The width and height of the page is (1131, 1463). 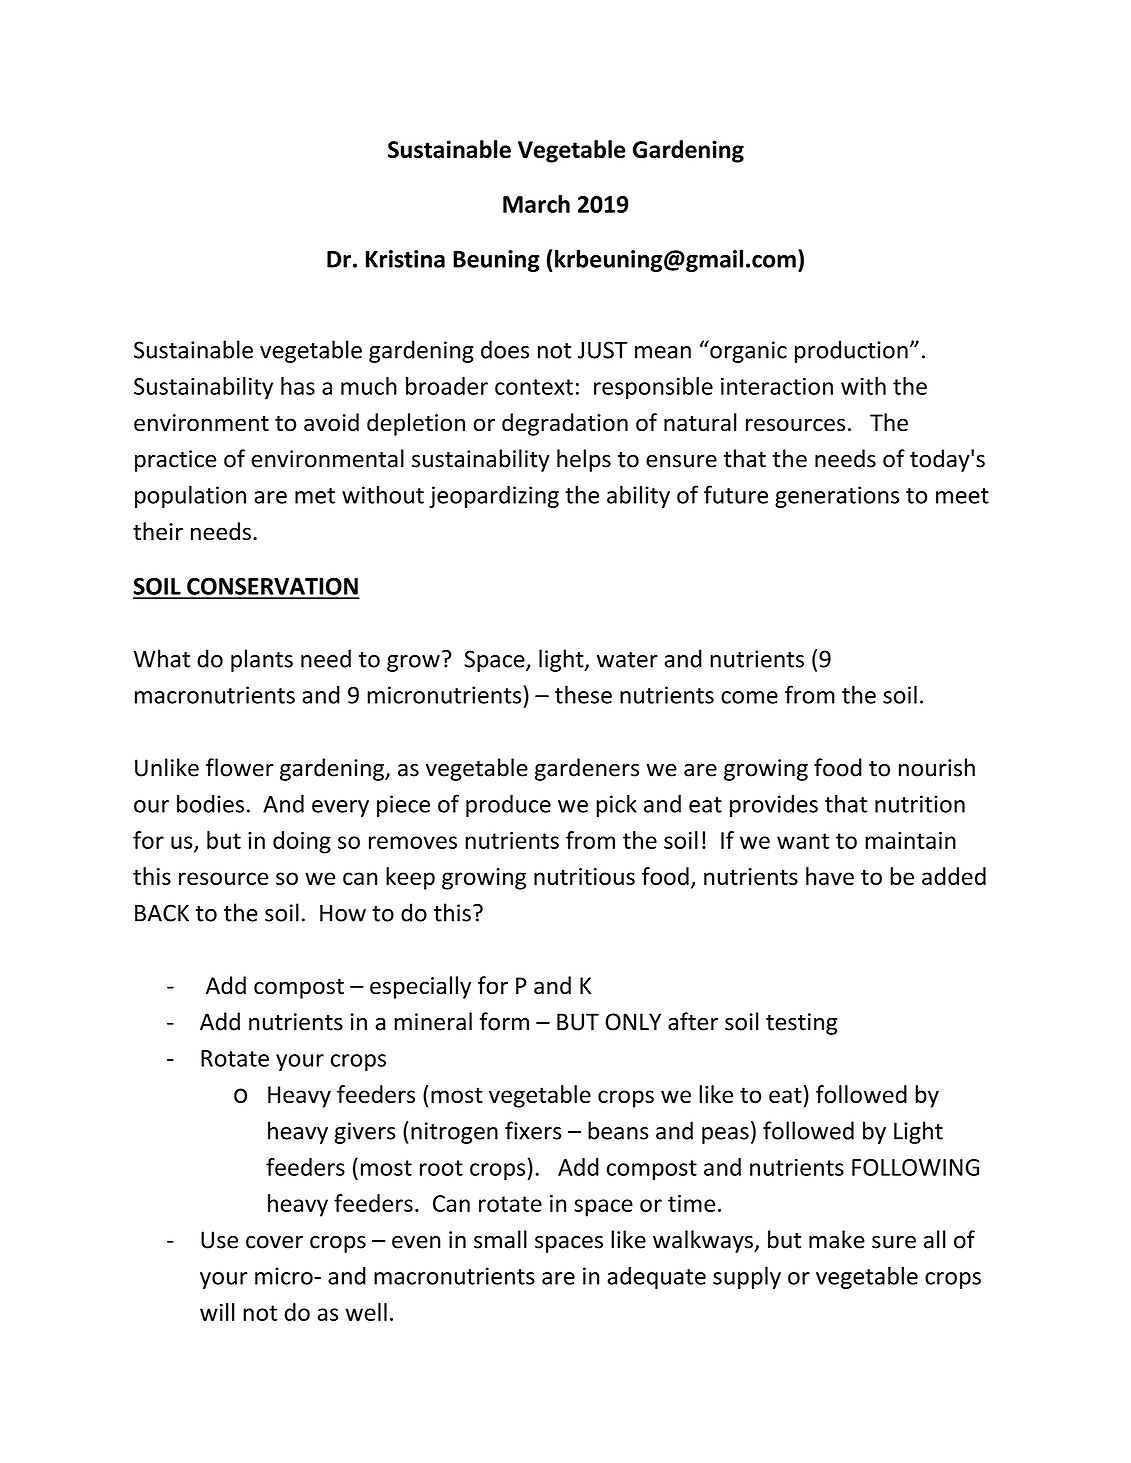 What do you see at coordinates (405, 259) in the page?
I see `Kristina` at bounding box center [405, 259].
